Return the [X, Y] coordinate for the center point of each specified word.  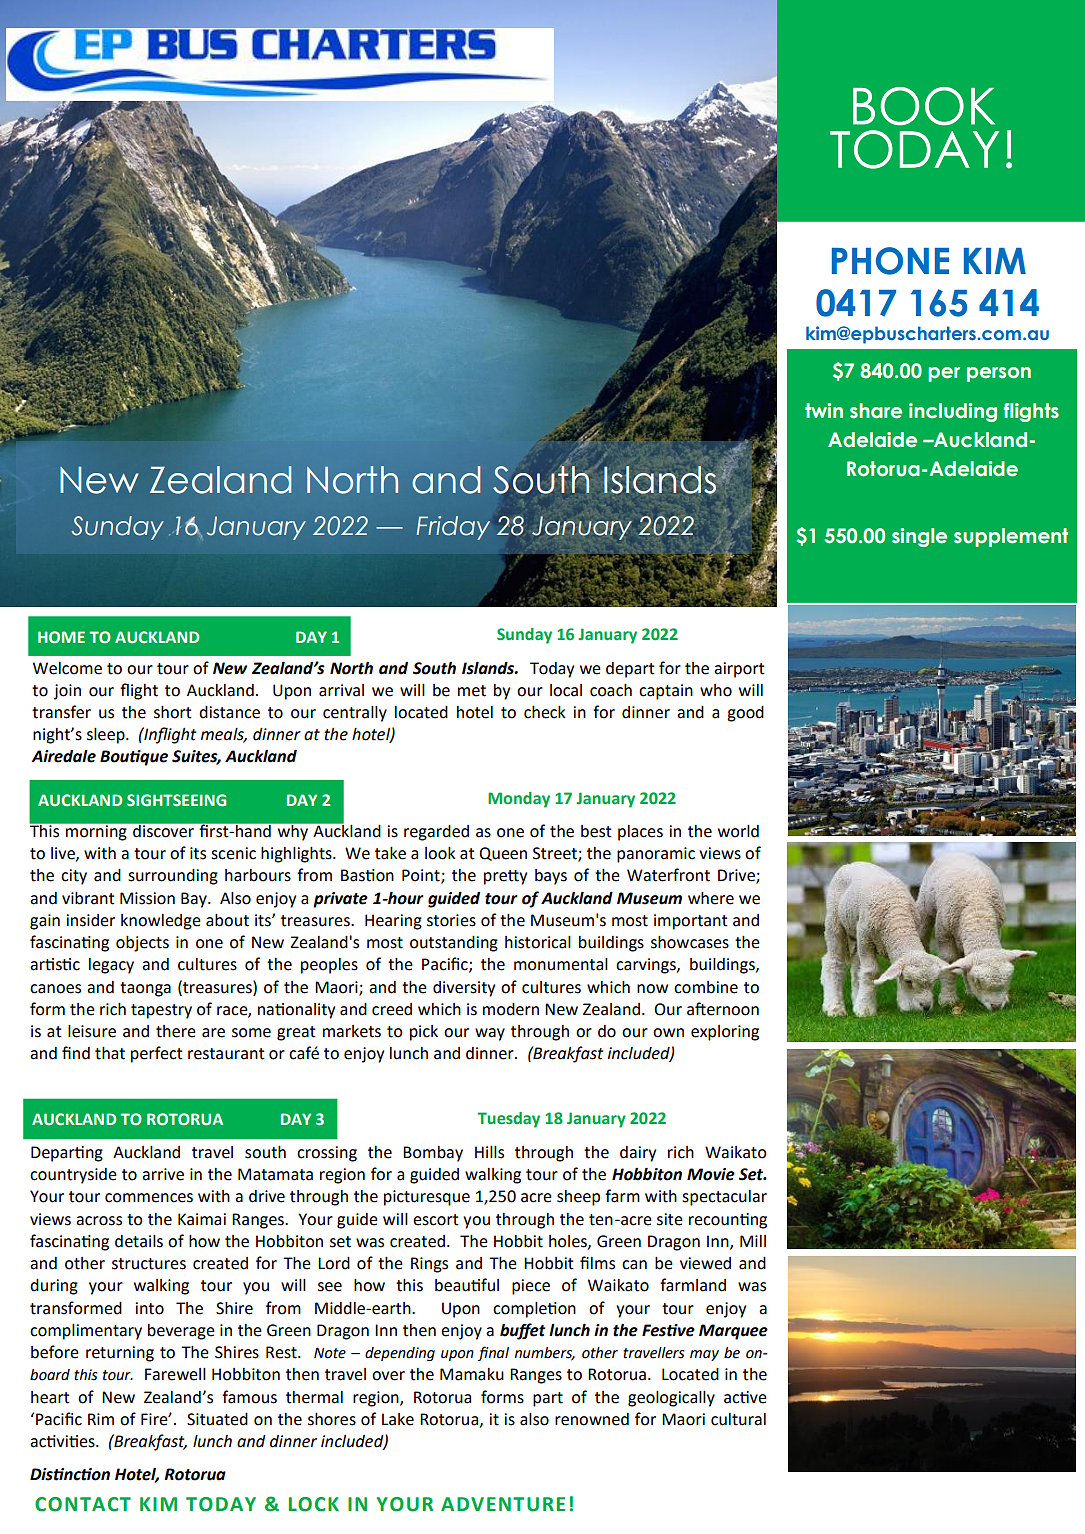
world [738, 831]
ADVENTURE [503, 1504]
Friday [453, 528]
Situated [217, 1419]
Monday [519, 800]
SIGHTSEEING [176, 800]
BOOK [924, 106]
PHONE [890, 261]
